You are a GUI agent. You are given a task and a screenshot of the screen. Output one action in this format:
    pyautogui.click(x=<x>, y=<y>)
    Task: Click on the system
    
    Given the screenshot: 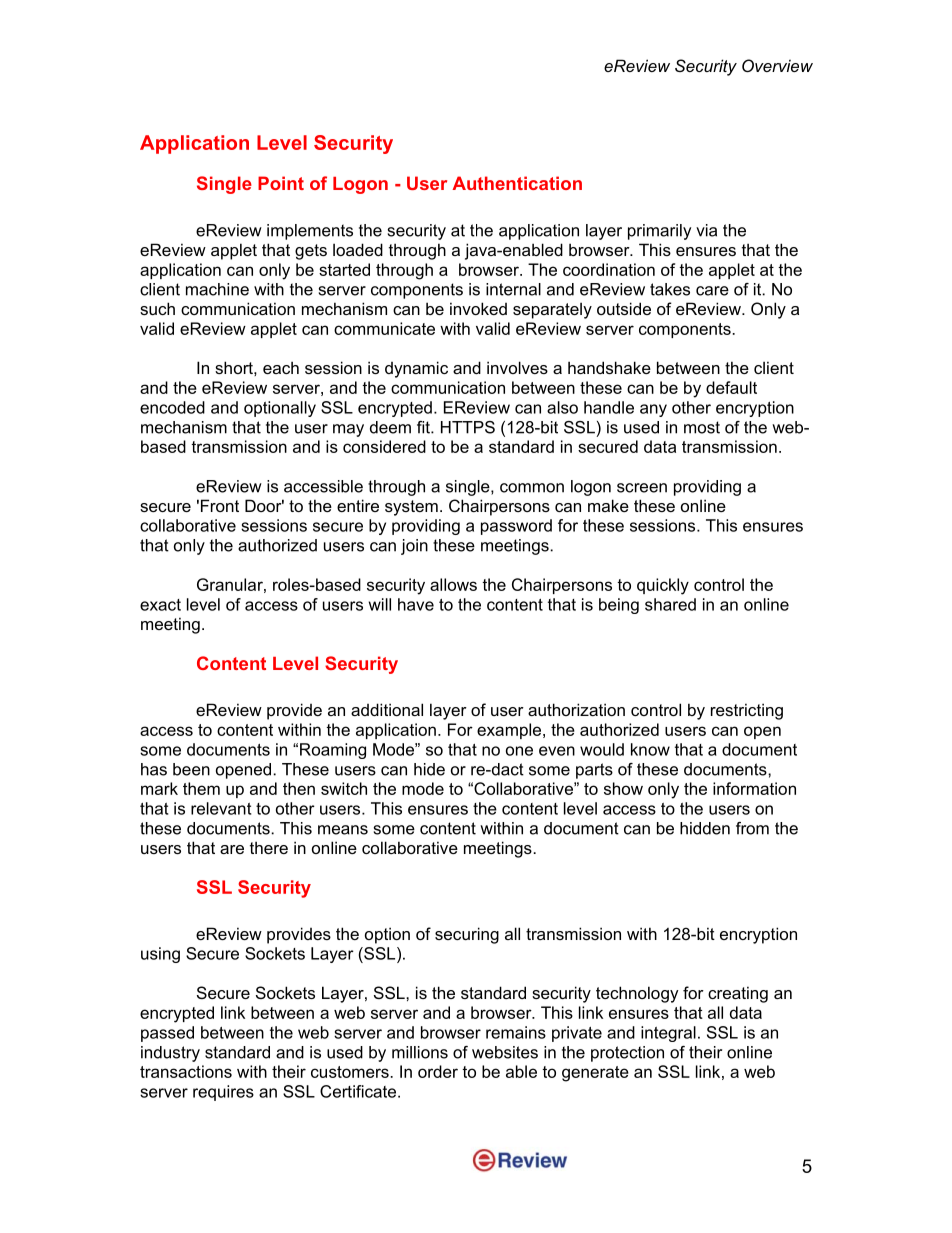 What is the action you would take?
    pyautogui.click(x=411, y=508)
